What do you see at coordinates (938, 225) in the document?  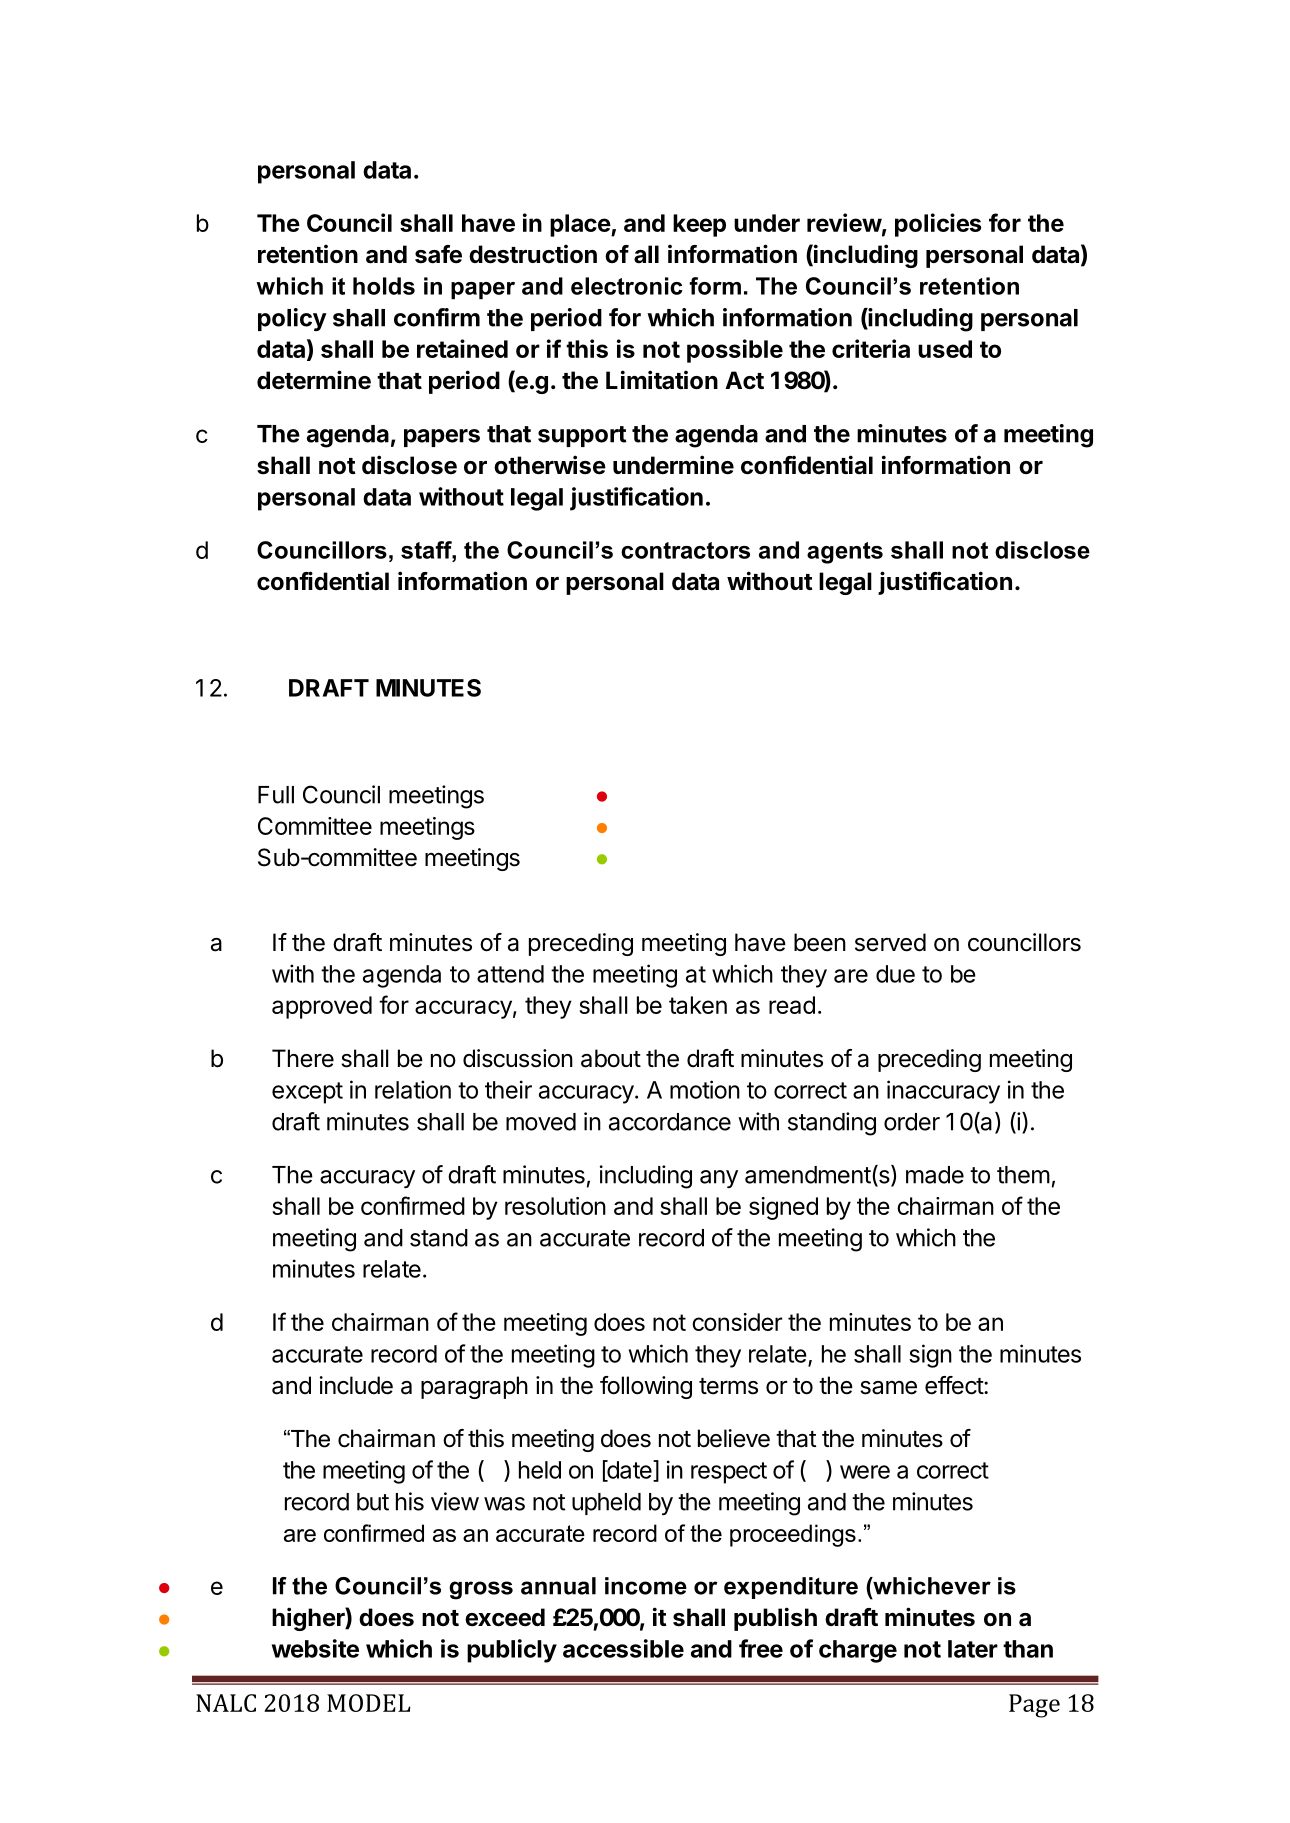 I see `policies` at bounding box center [938, 225].
